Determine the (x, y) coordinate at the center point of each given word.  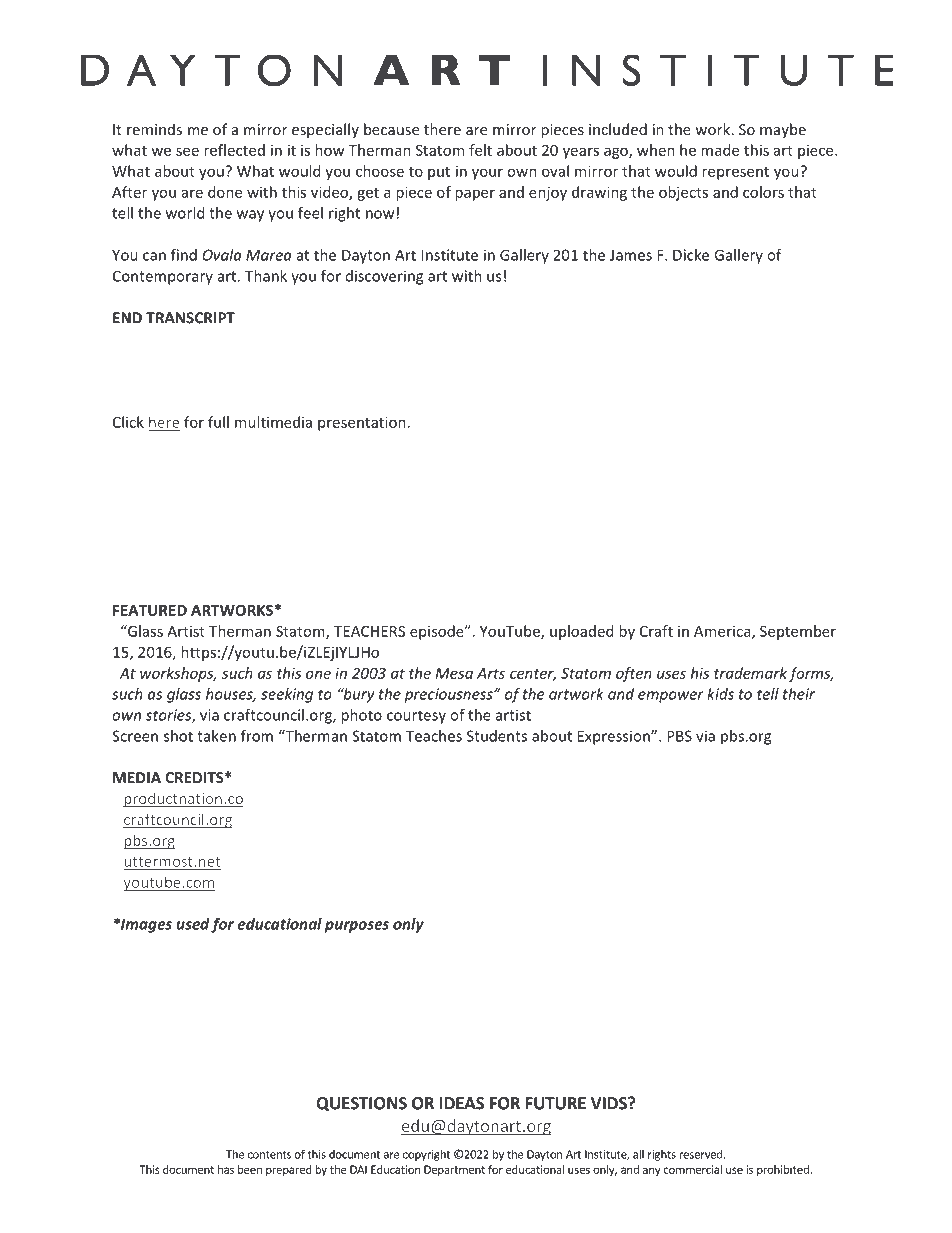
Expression (615, 737)
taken (216, 736)
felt (480, 150)
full (218, 422)
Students (497, 736)
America (723, 632)
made (720, 150)
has (226, 1169)
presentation (362, 423)
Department (454, 1170)
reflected (234, 150)
